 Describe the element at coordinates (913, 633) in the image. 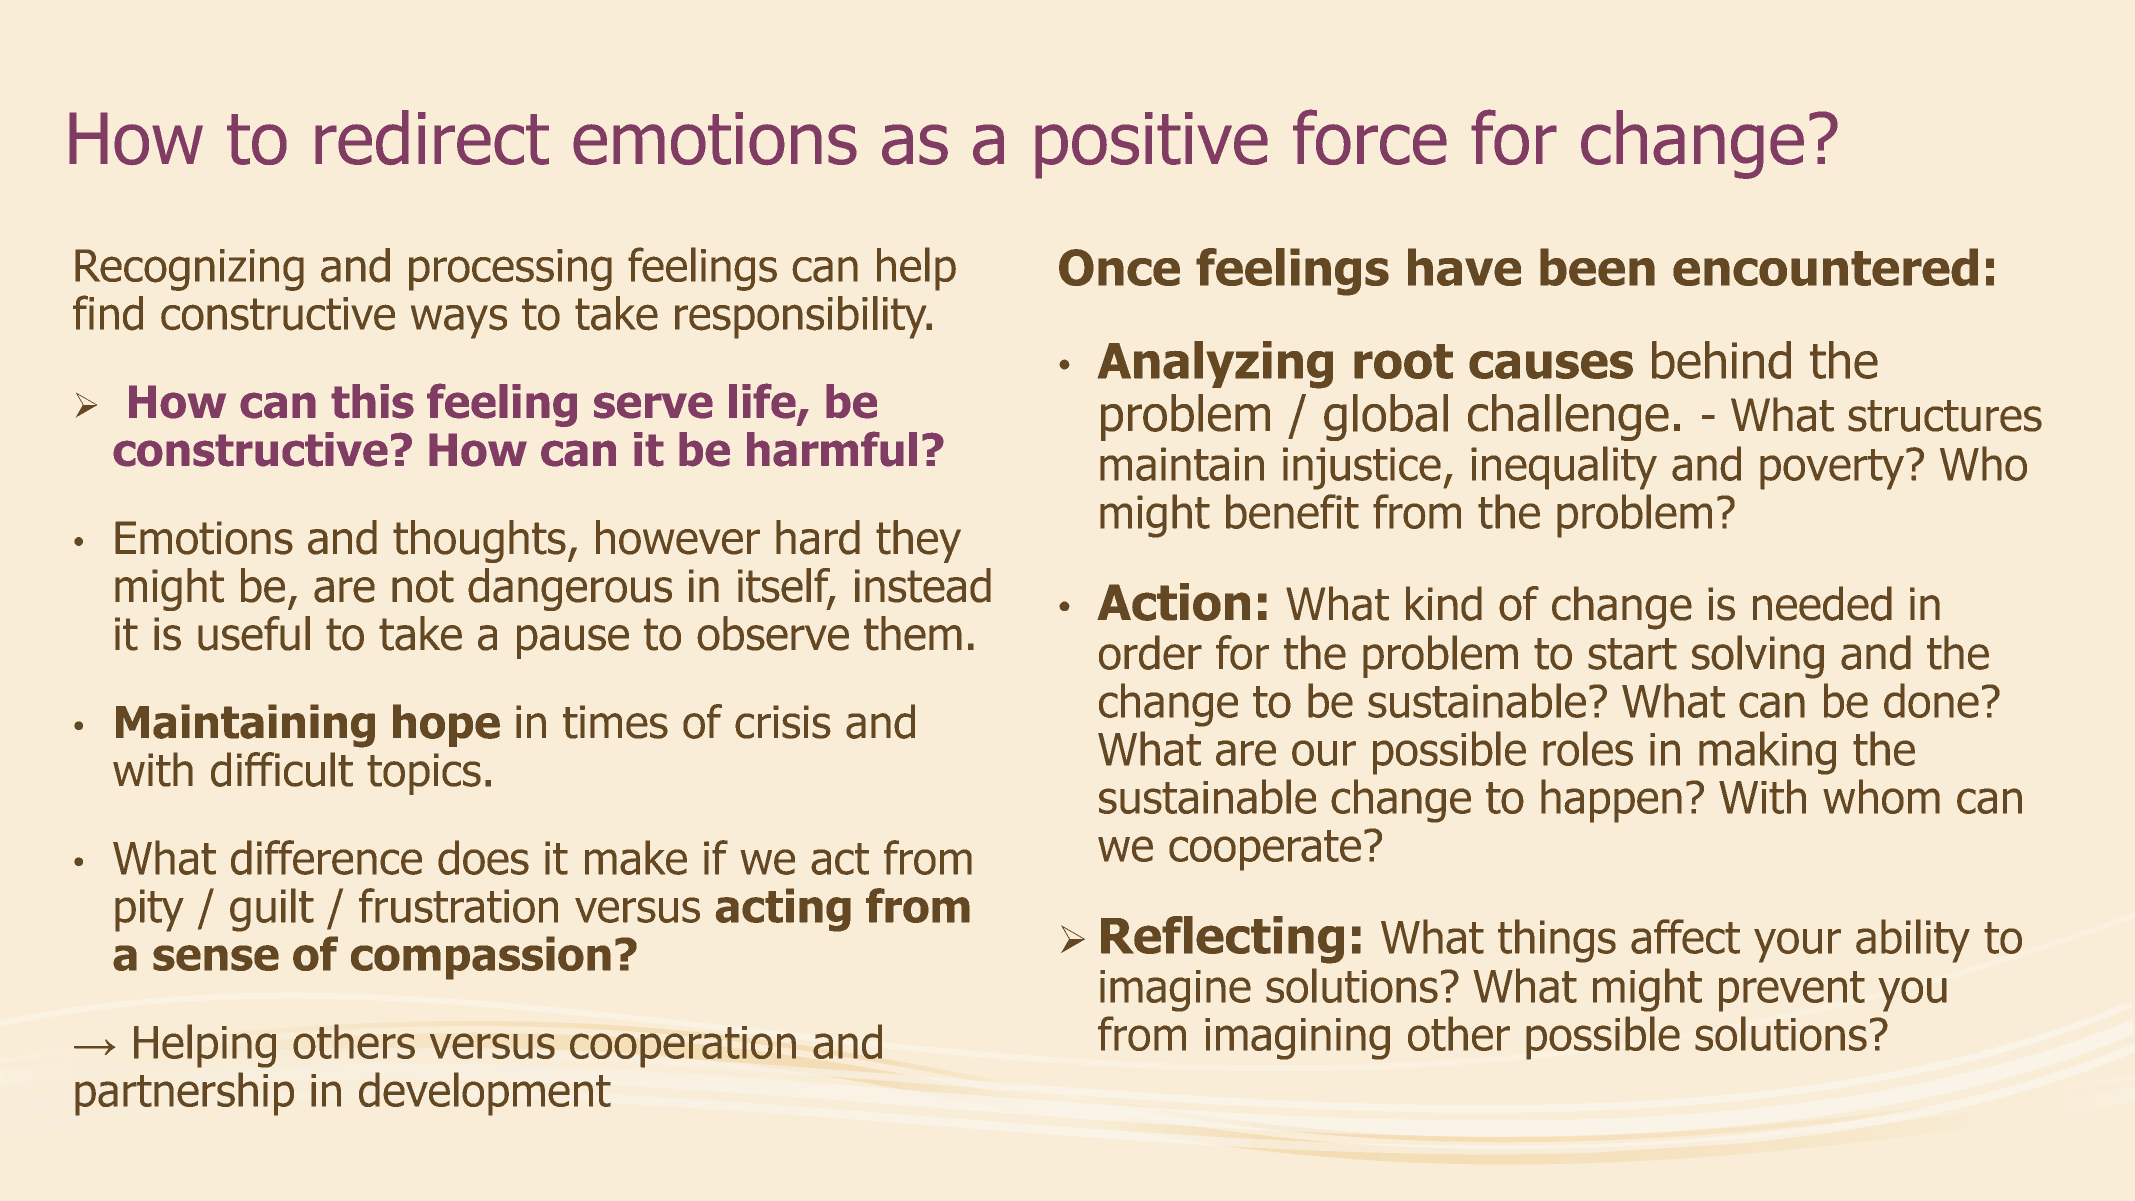

I see `them` at that location.
